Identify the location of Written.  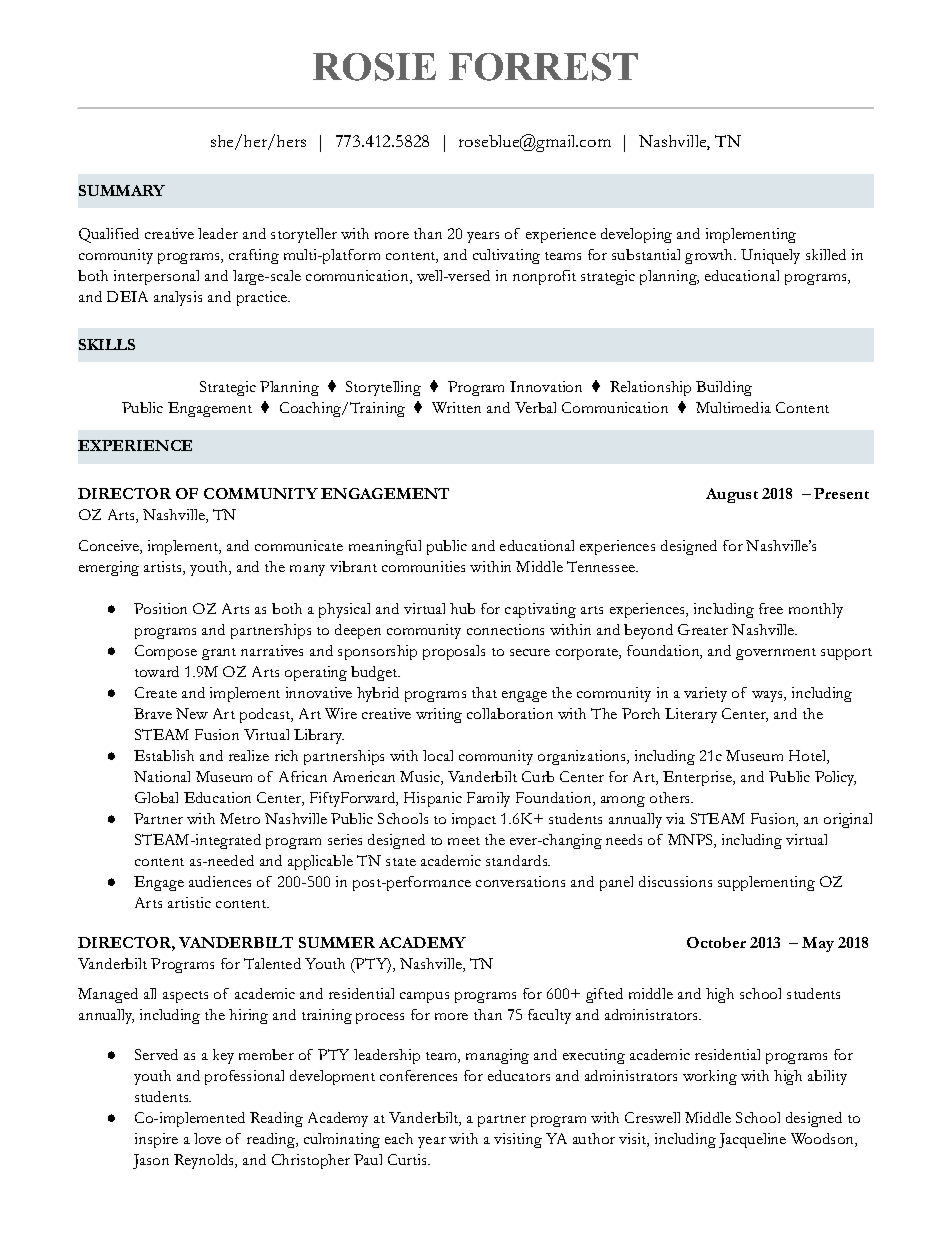
(456, 407).
